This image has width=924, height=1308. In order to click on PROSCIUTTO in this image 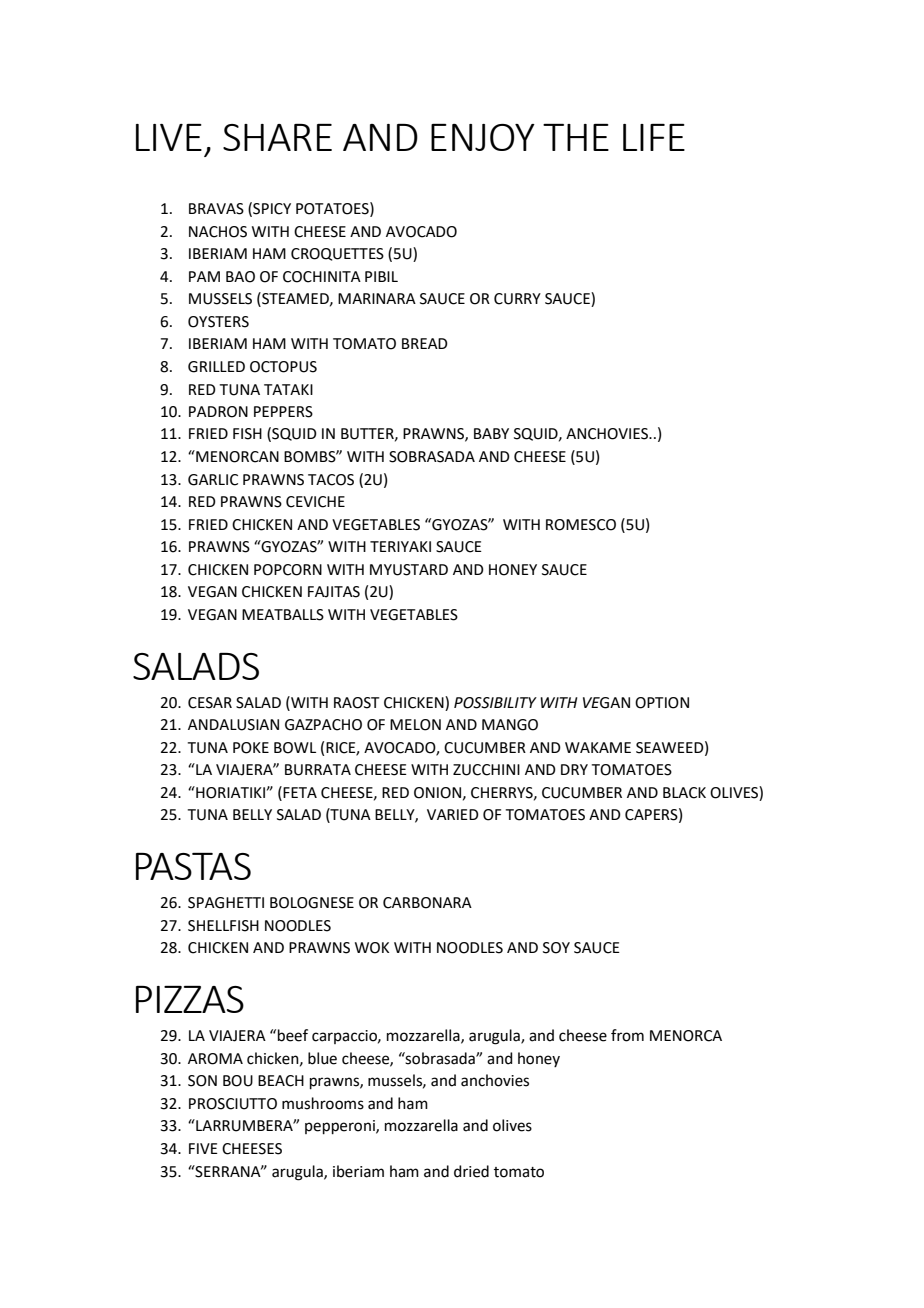, I will do `click(233, 1104)`.
